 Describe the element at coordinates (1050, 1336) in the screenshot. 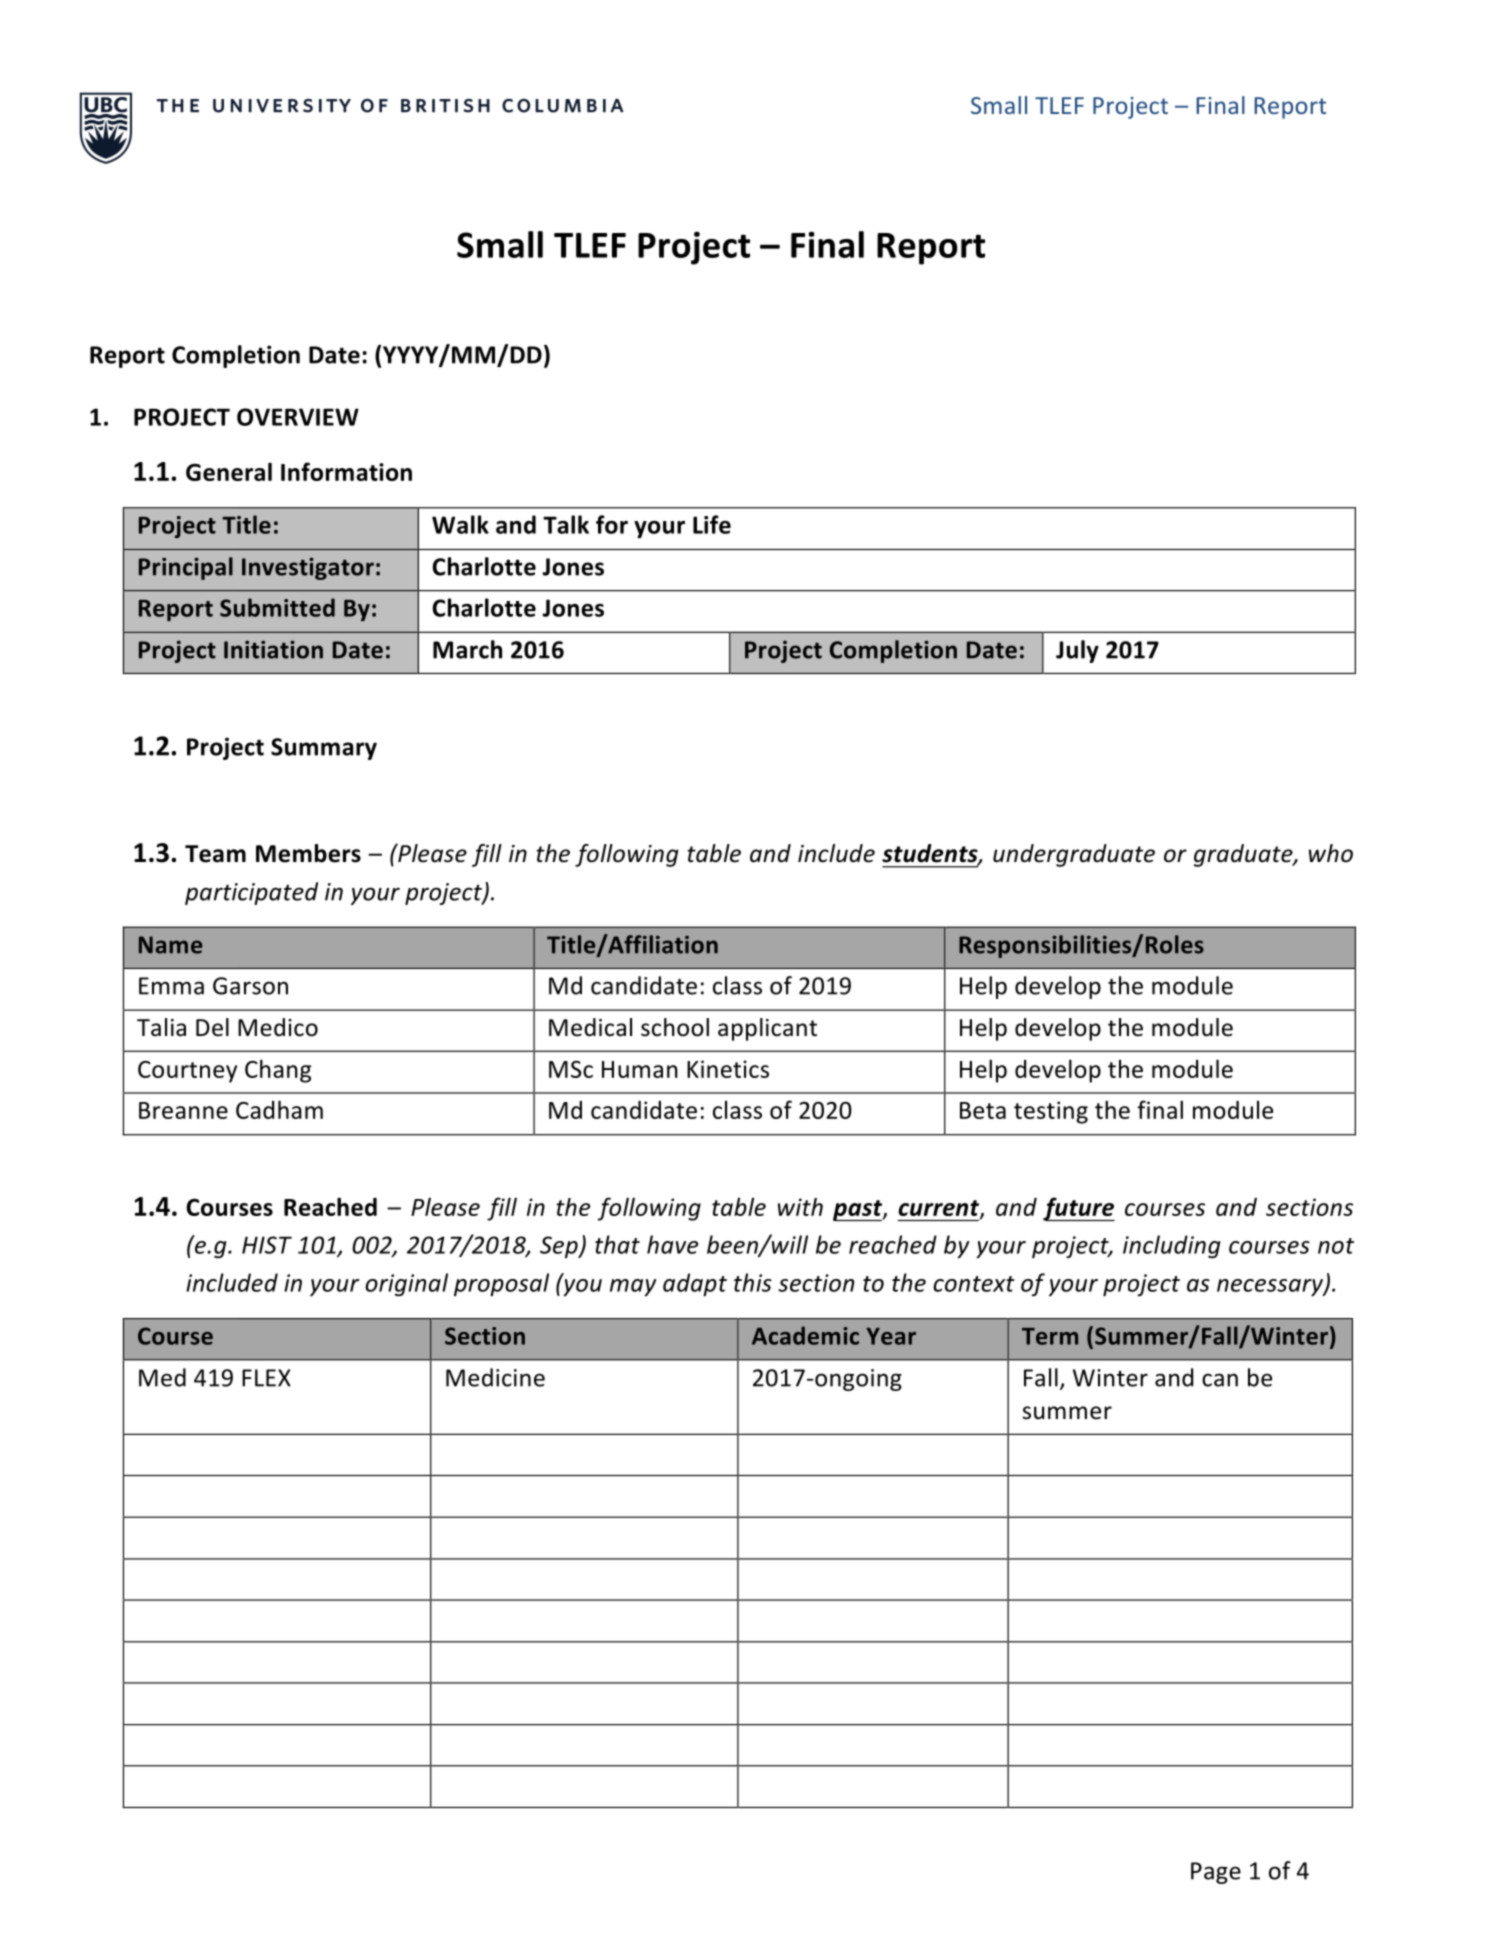

I see `Term` at that location.
